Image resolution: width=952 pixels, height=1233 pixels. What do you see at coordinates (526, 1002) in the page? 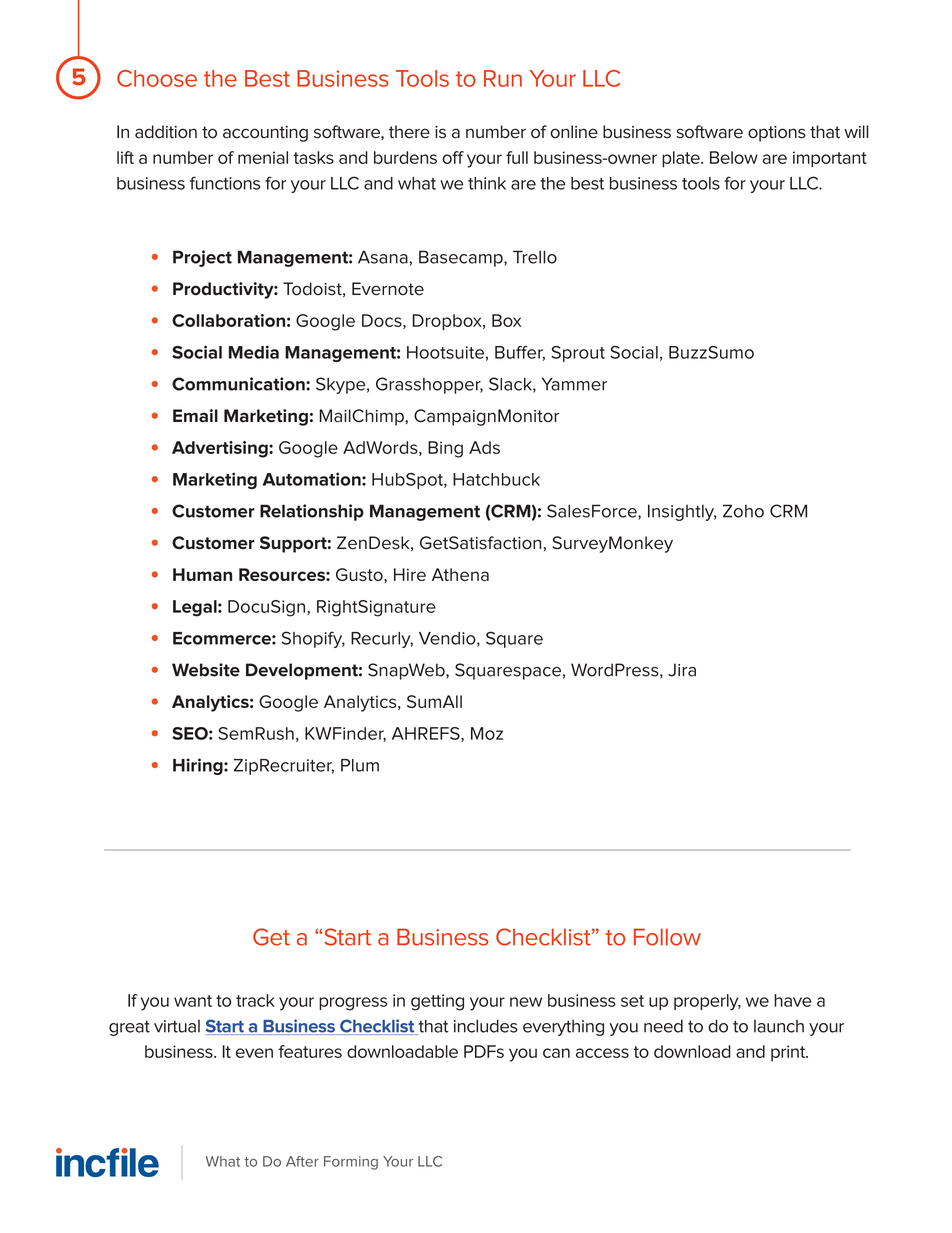
I see `new` at bounding box center [526, 1002].
